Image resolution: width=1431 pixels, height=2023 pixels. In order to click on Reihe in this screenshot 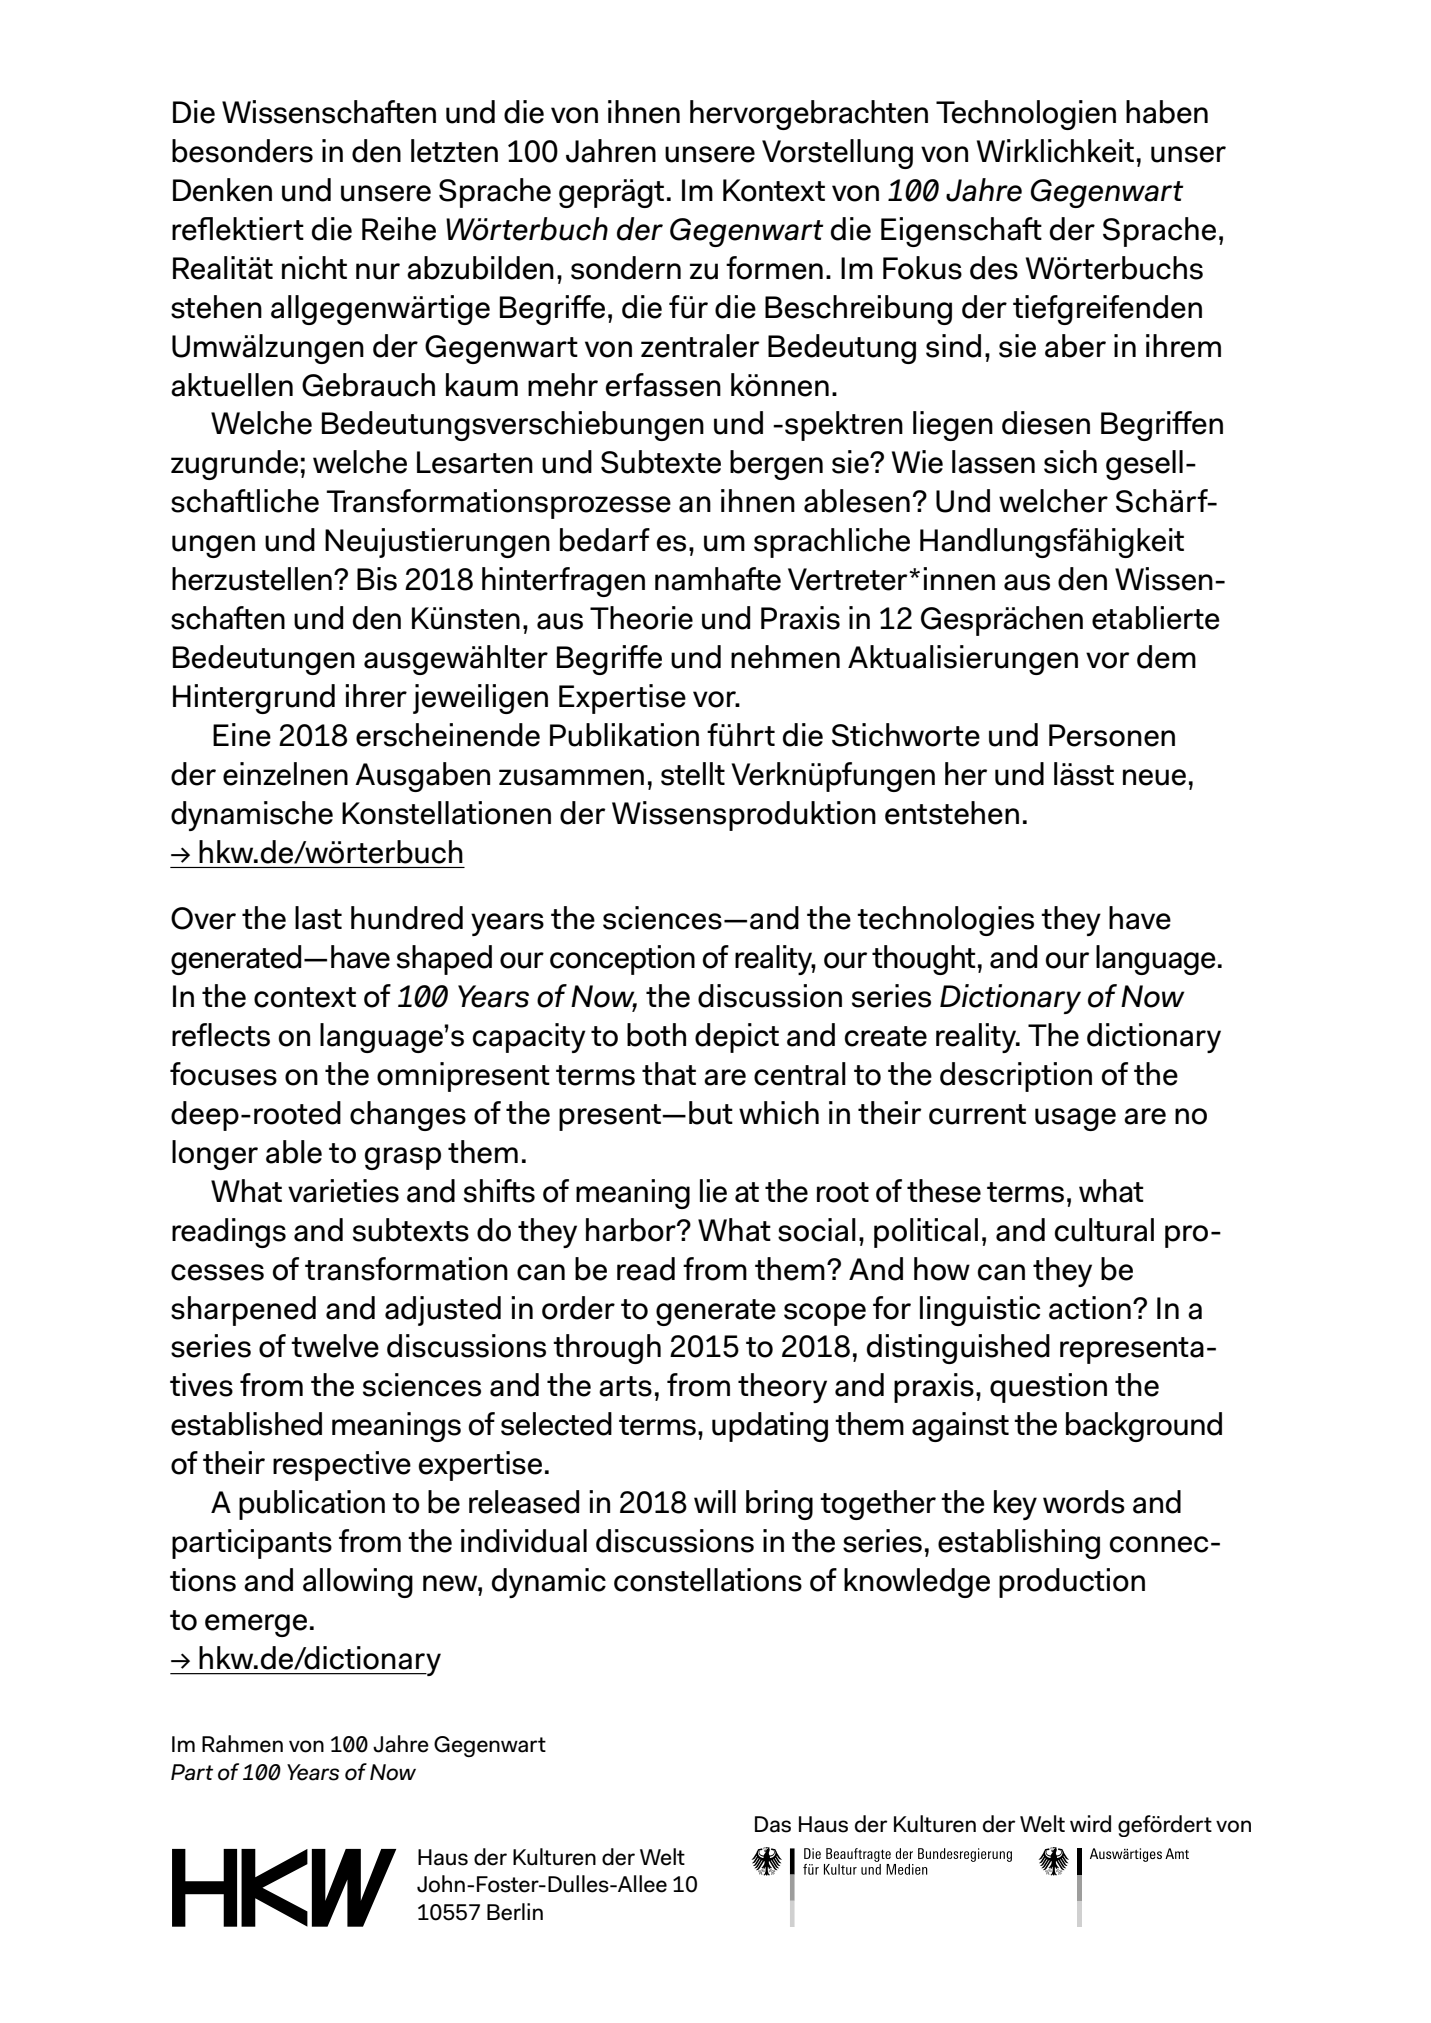, I will do `click(399, 229)`.
